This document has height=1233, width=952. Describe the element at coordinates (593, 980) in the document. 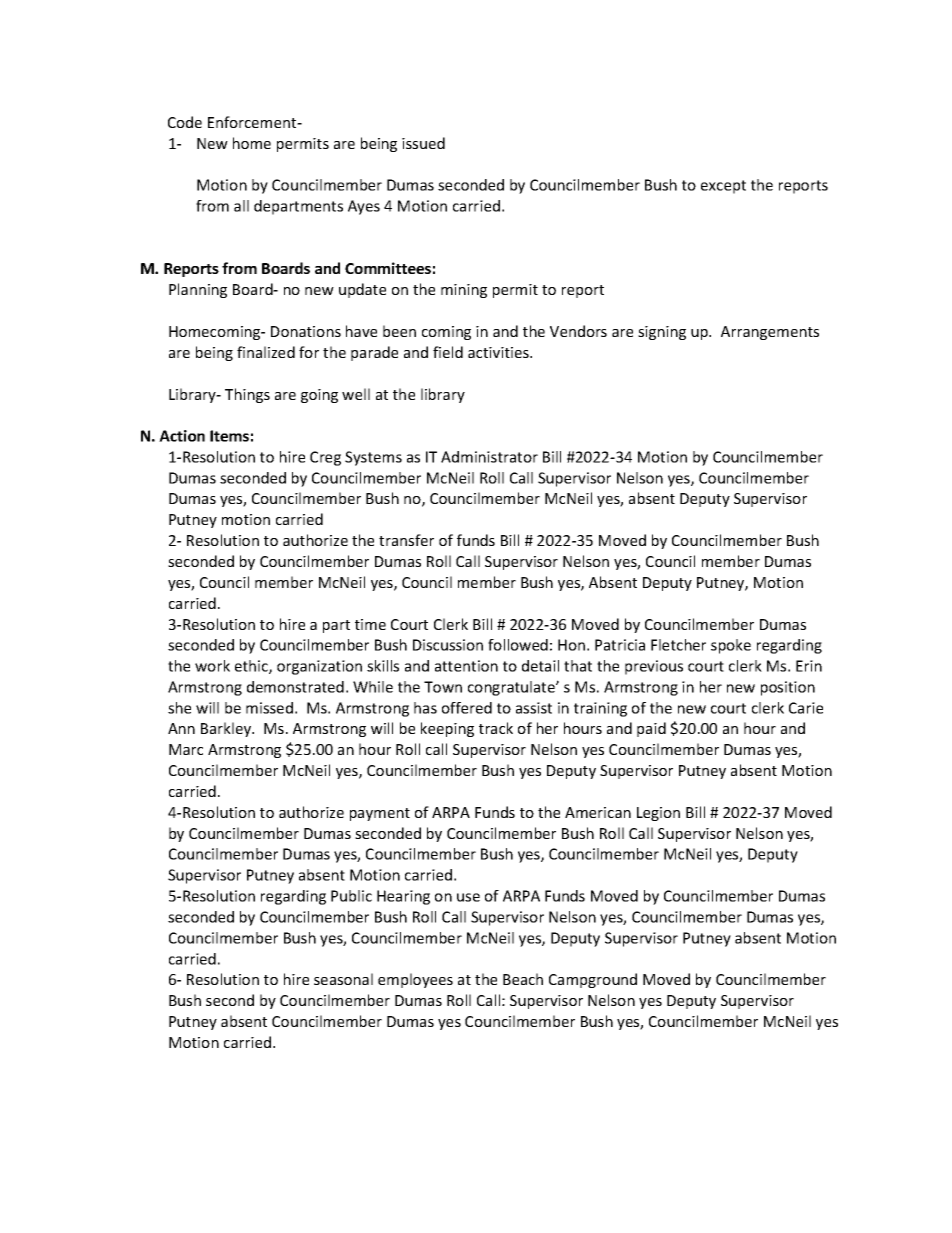

I see `Campground` at that location.
